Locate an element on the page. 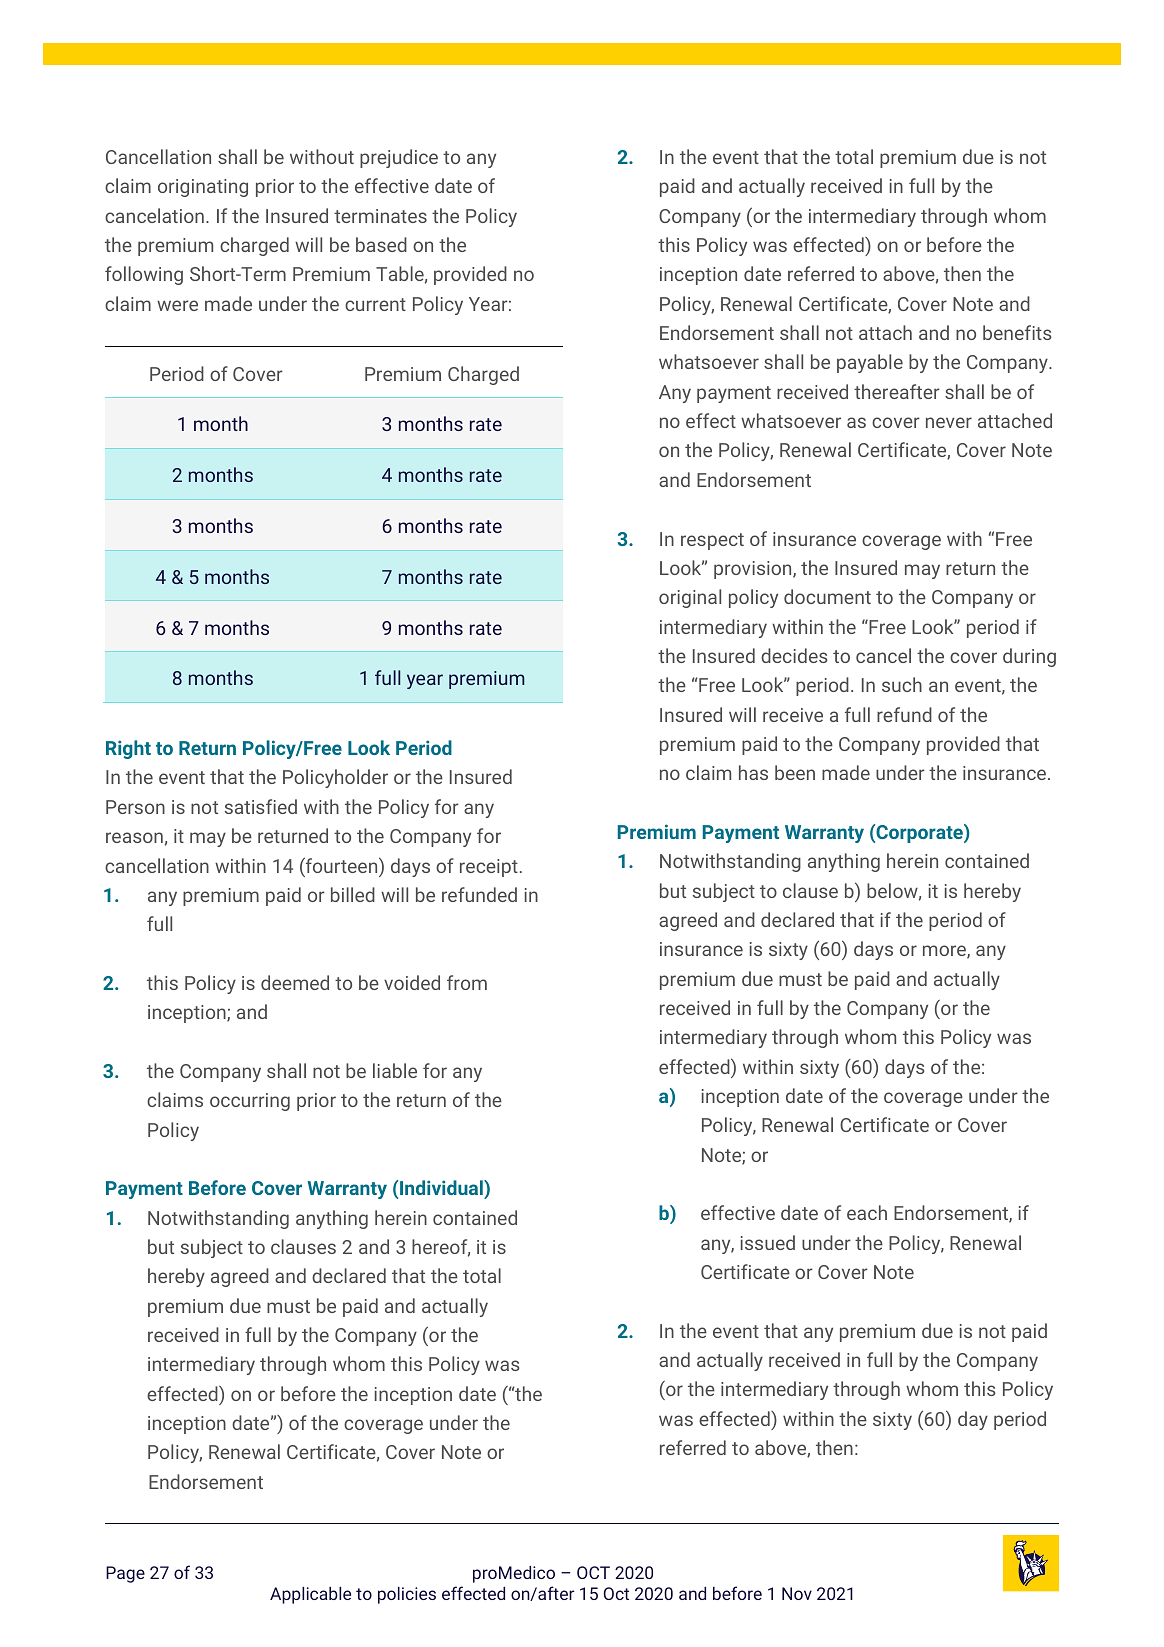 This page has width=1164, height=1647. policies is located at coordinates (407, 1595).
